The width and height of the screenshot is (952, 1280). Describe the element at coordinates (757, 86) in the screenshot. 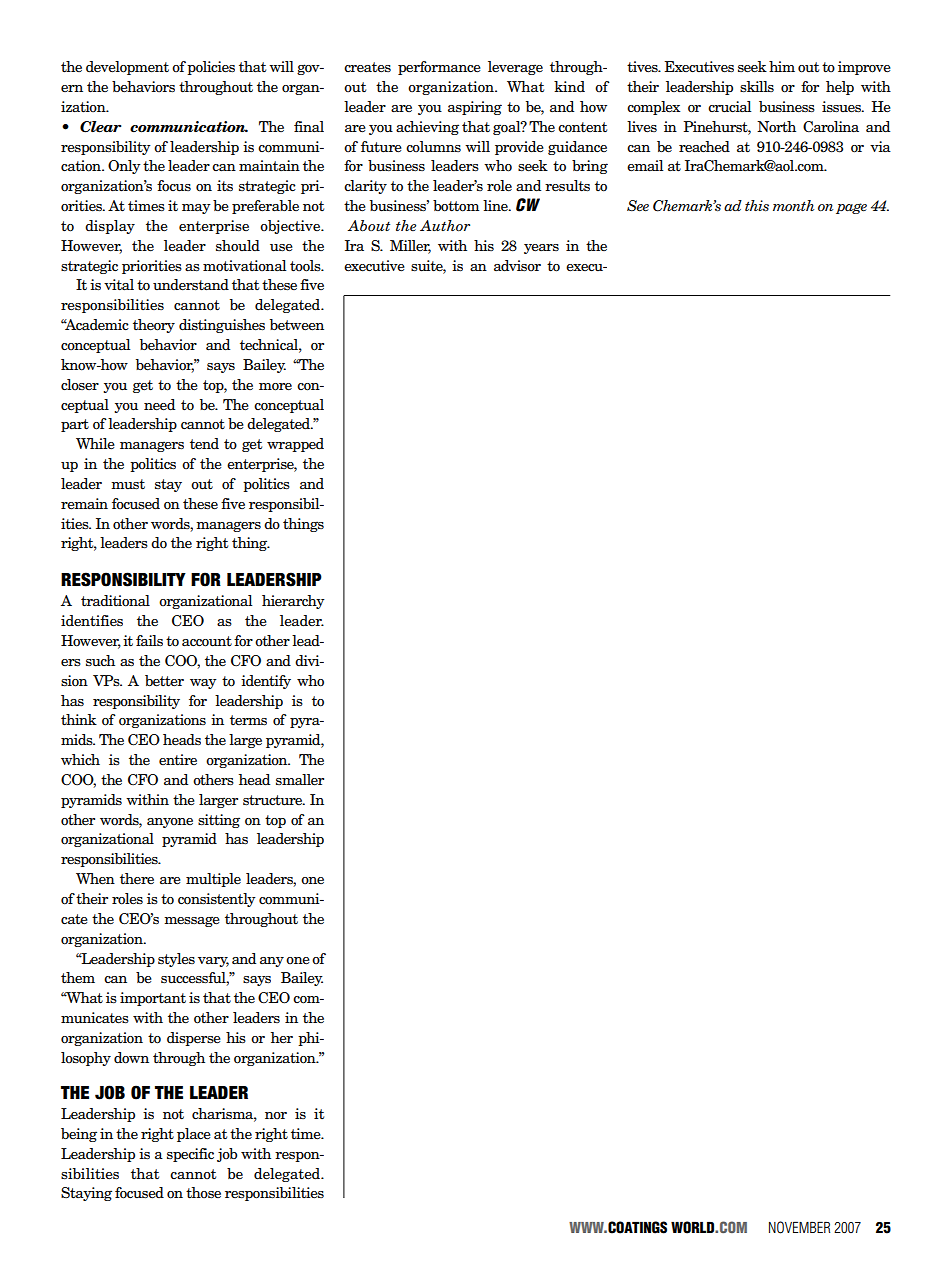

I see `skills` at that location.
